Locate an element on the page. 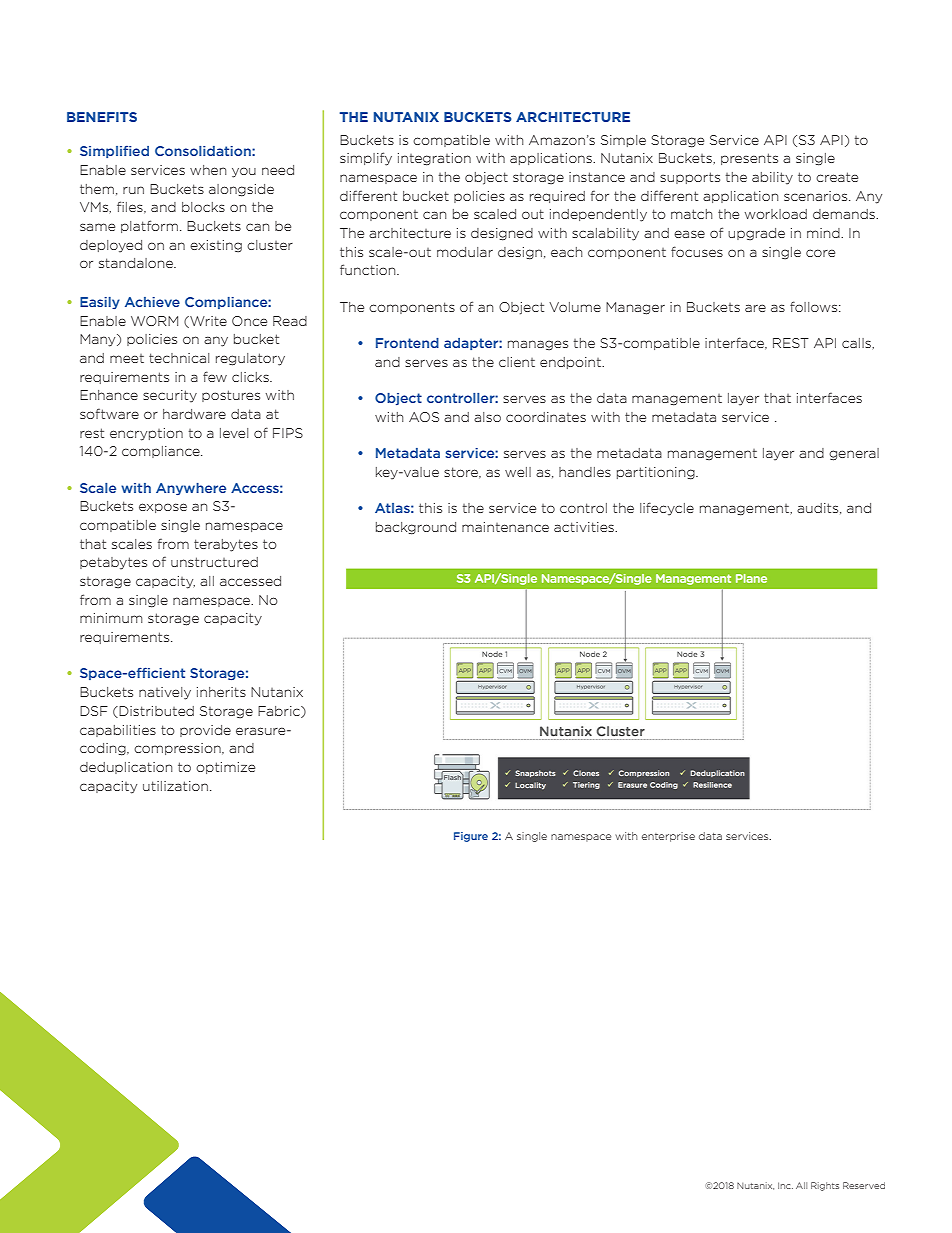  Anywhere is located at coordinates (191, 489).
